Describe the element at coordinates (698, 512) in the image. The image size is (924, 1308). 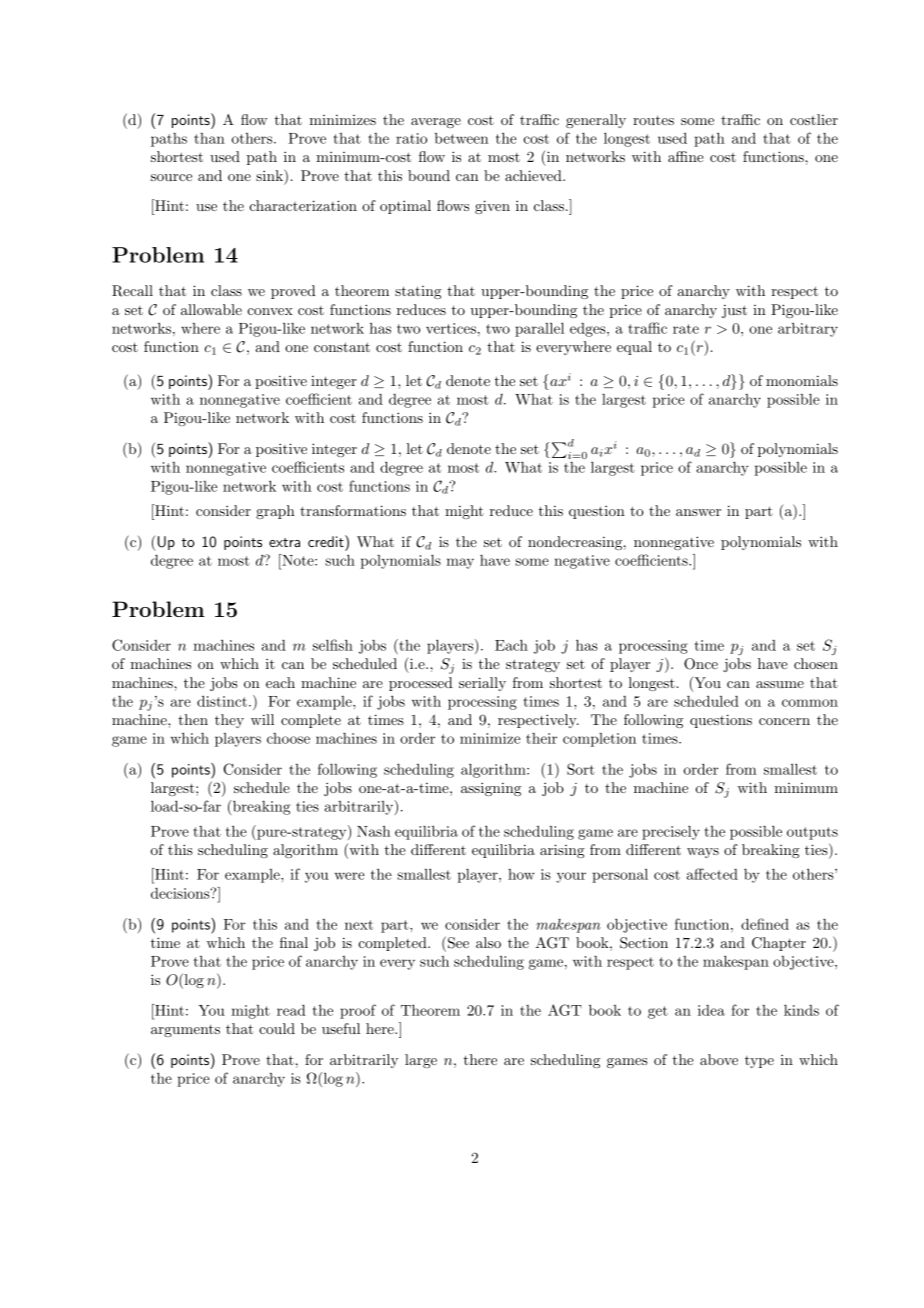
I see `answer` at that location.
